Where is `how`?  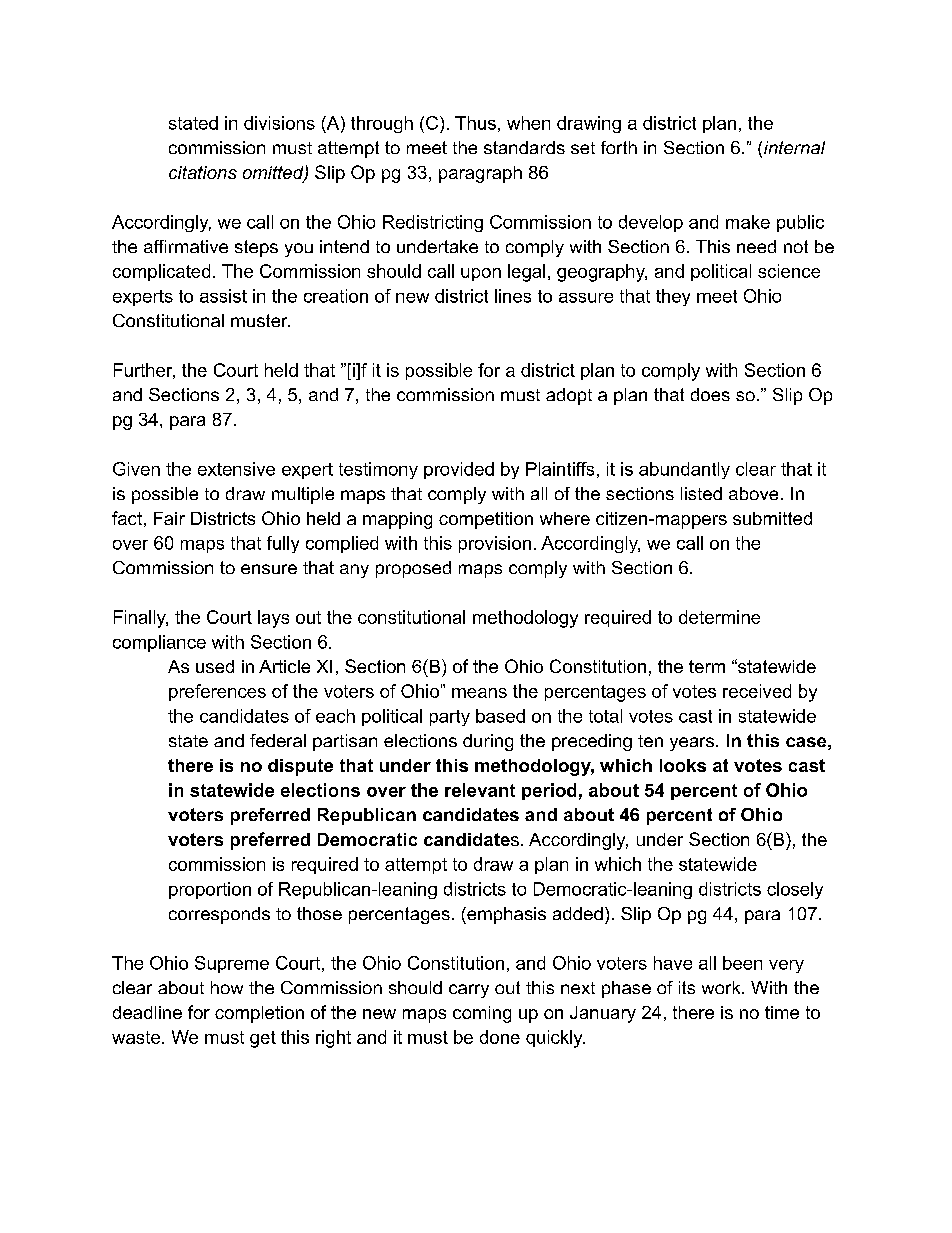 how is located at coordinates (227, 987).
